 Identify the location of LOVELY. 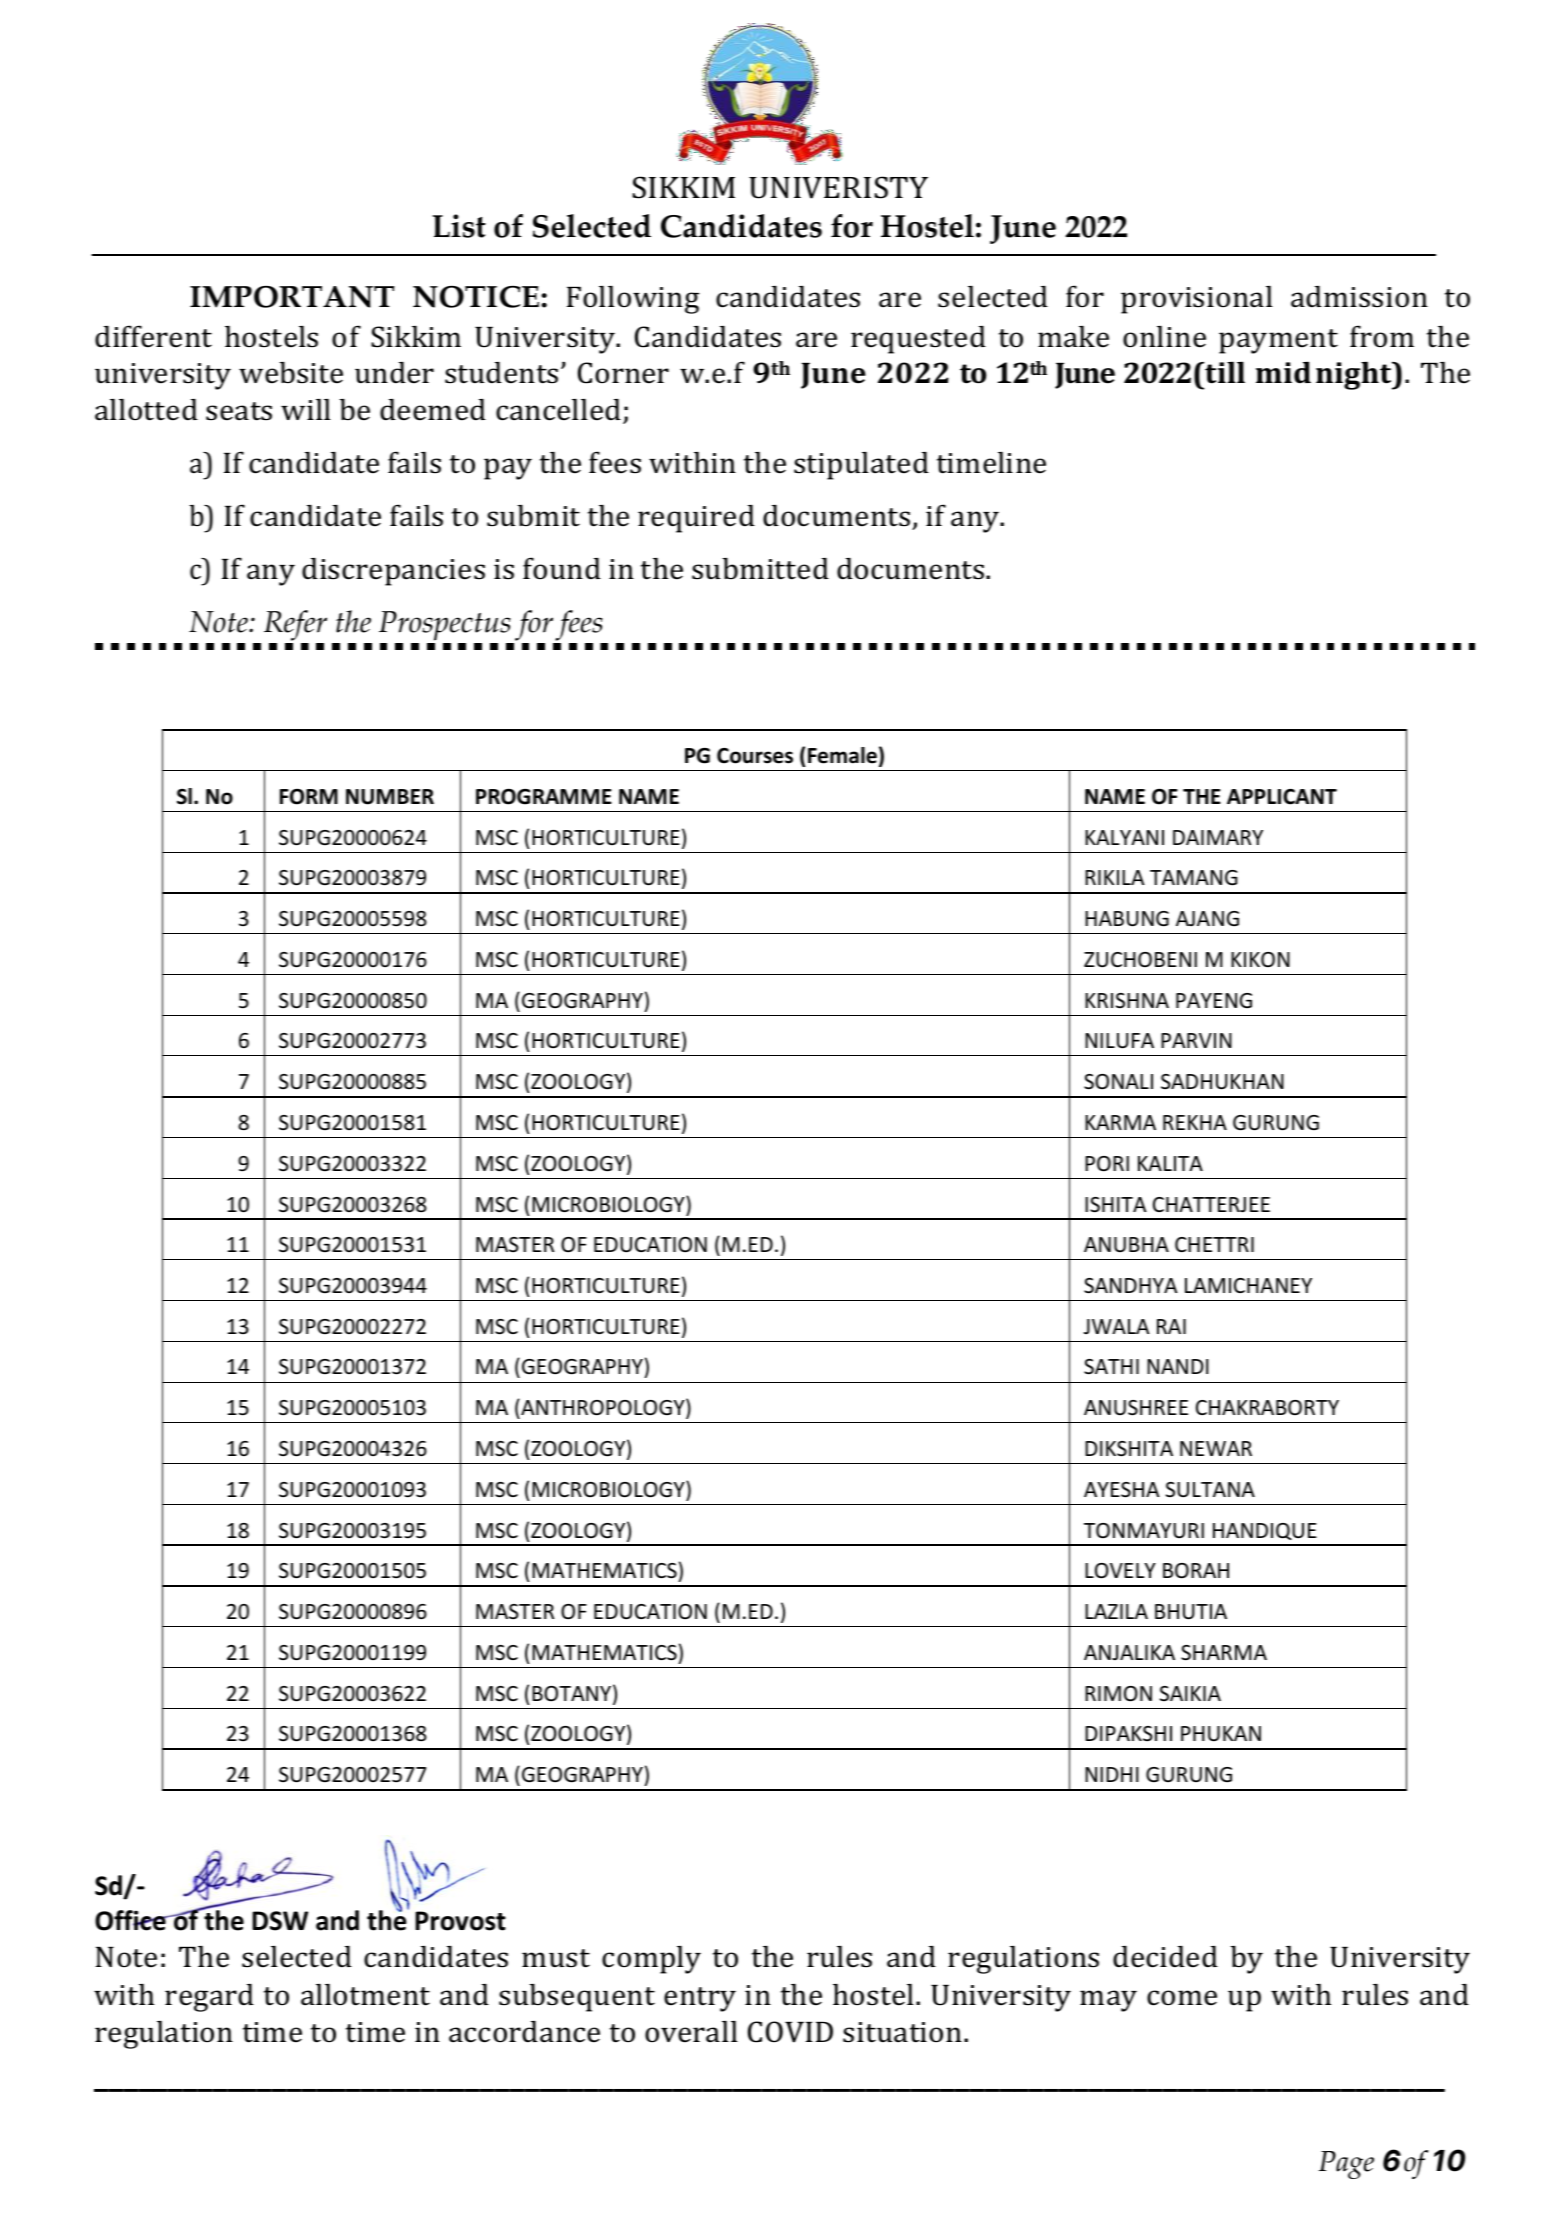
(1120, 1571).
